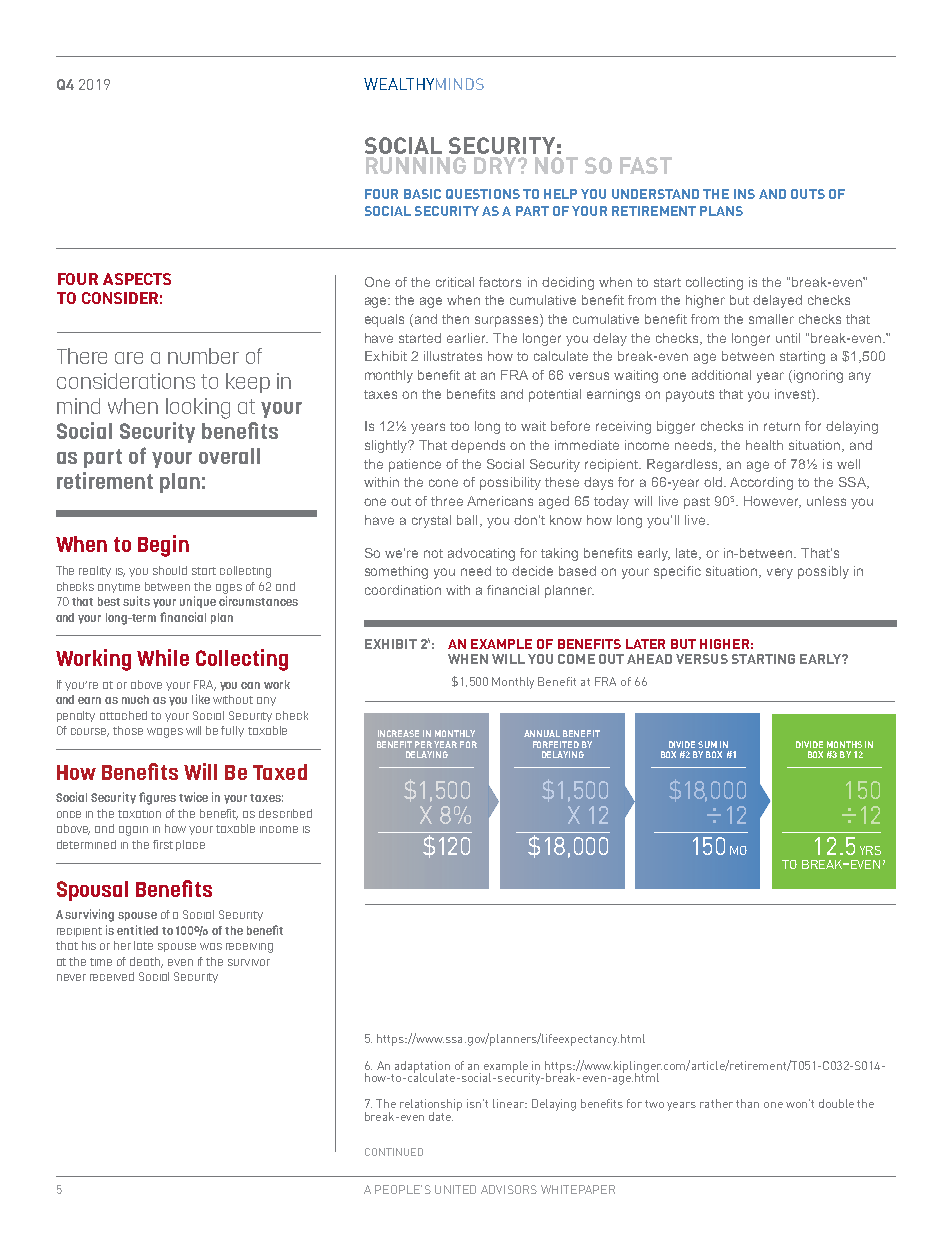  I want to click on looking, so click(198, 408).
